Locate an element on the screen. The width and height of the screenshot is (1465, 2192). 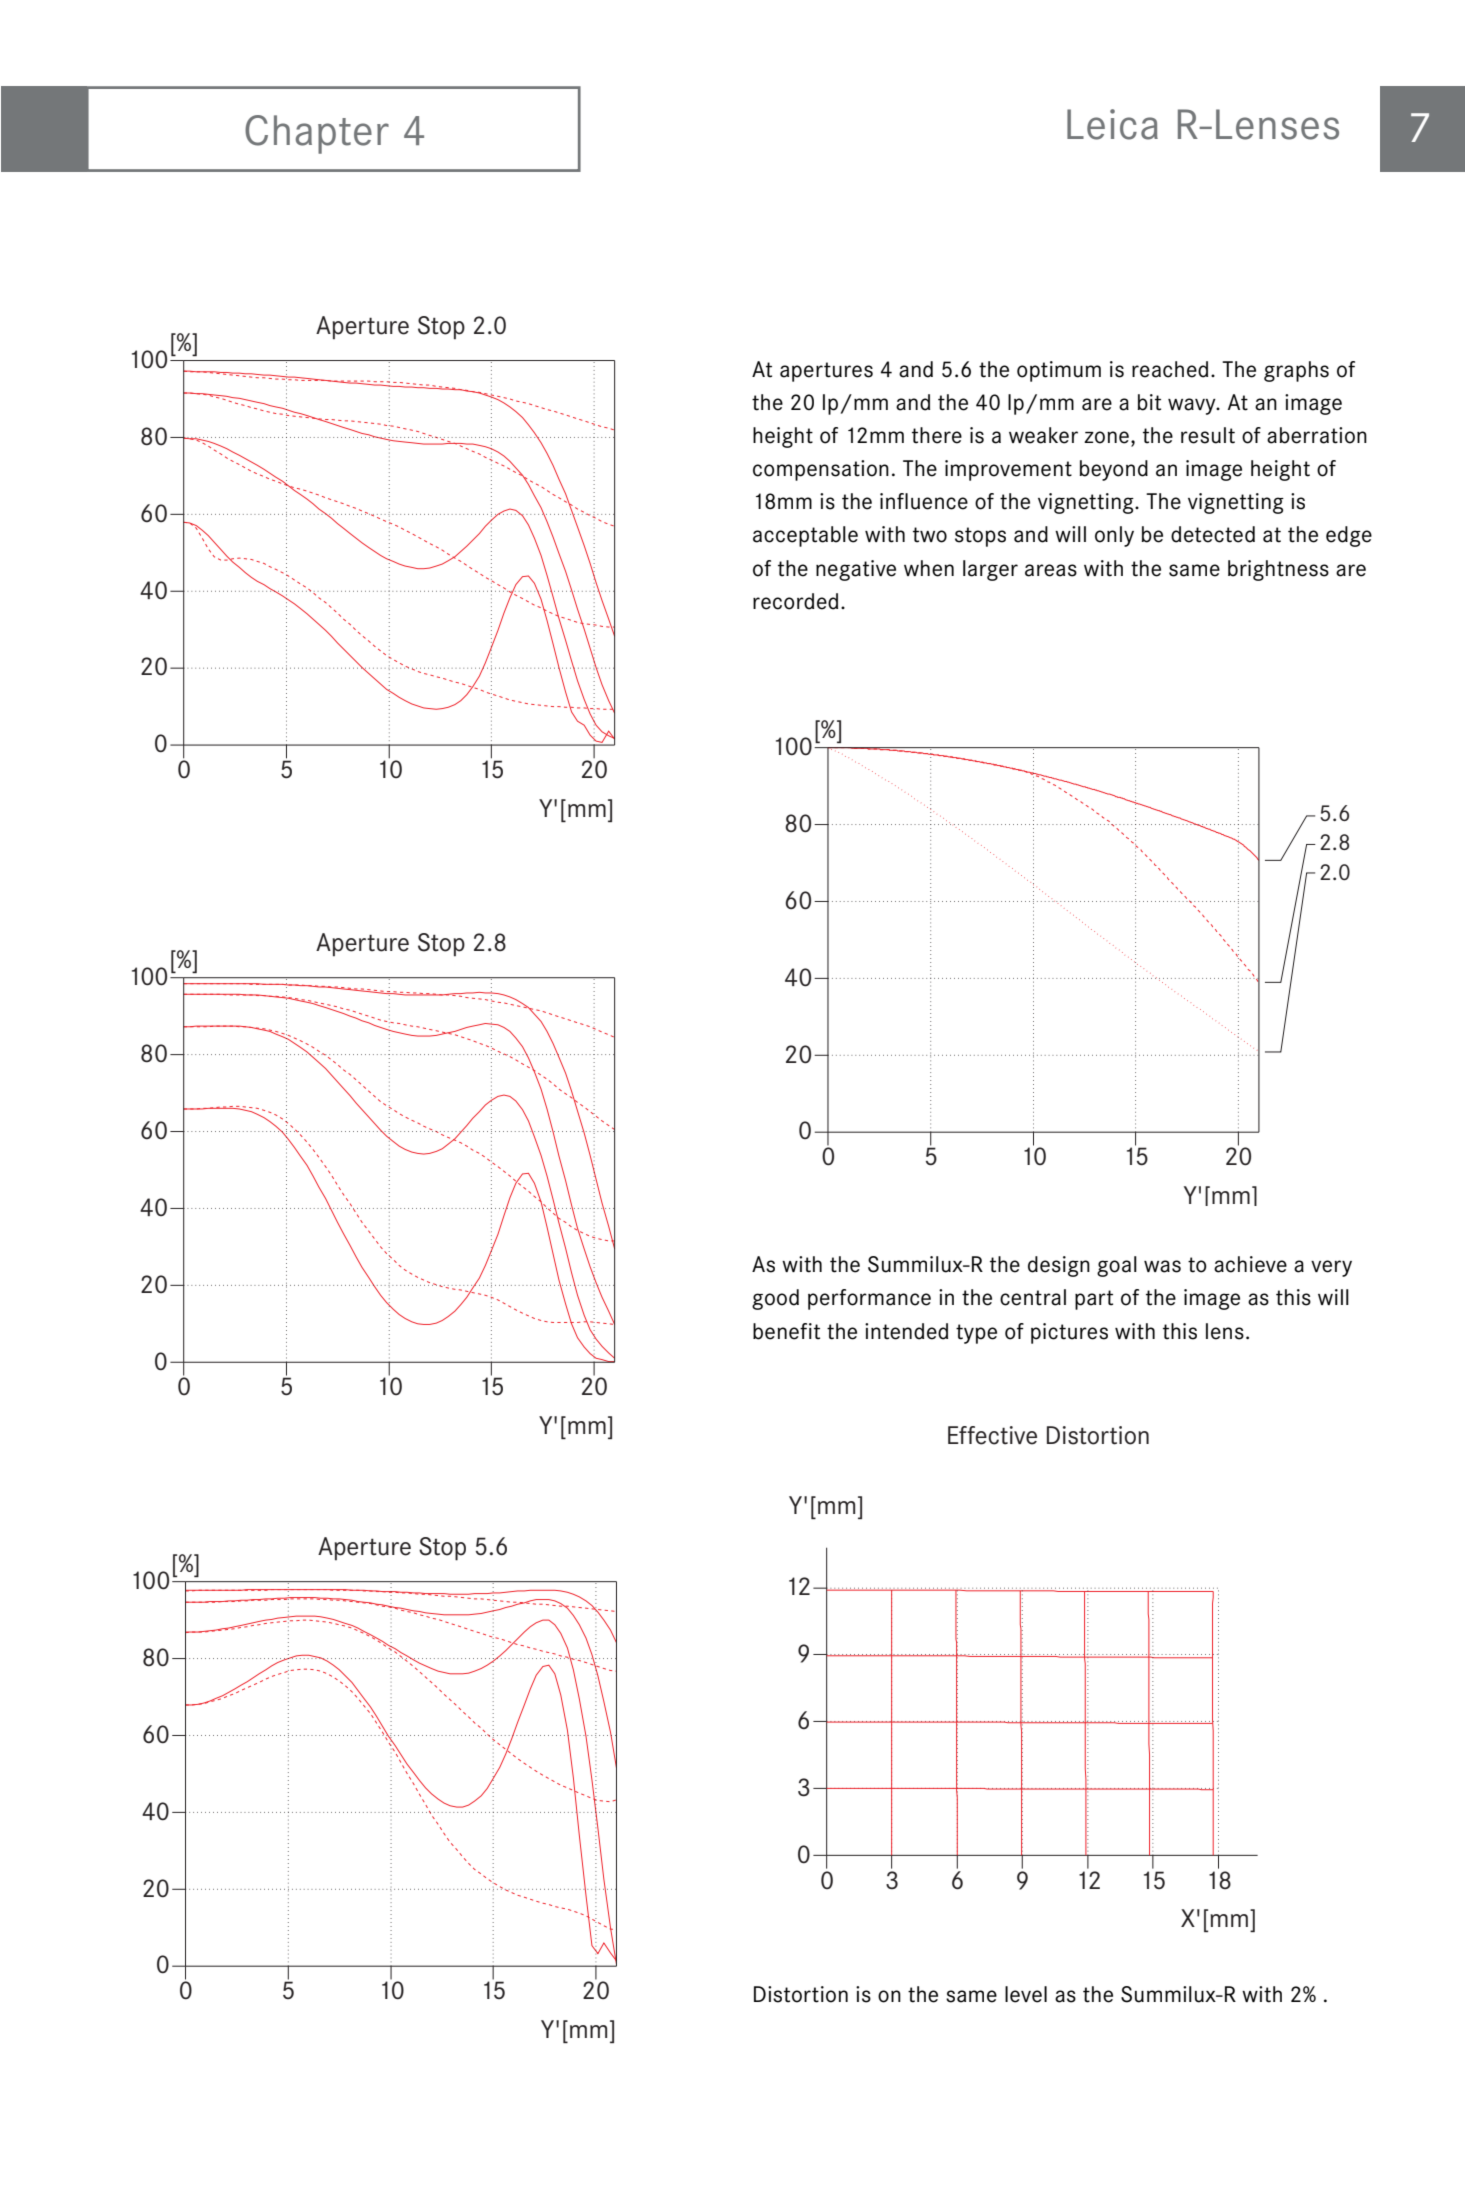
Chapter is located at coordinates (317, 134).
